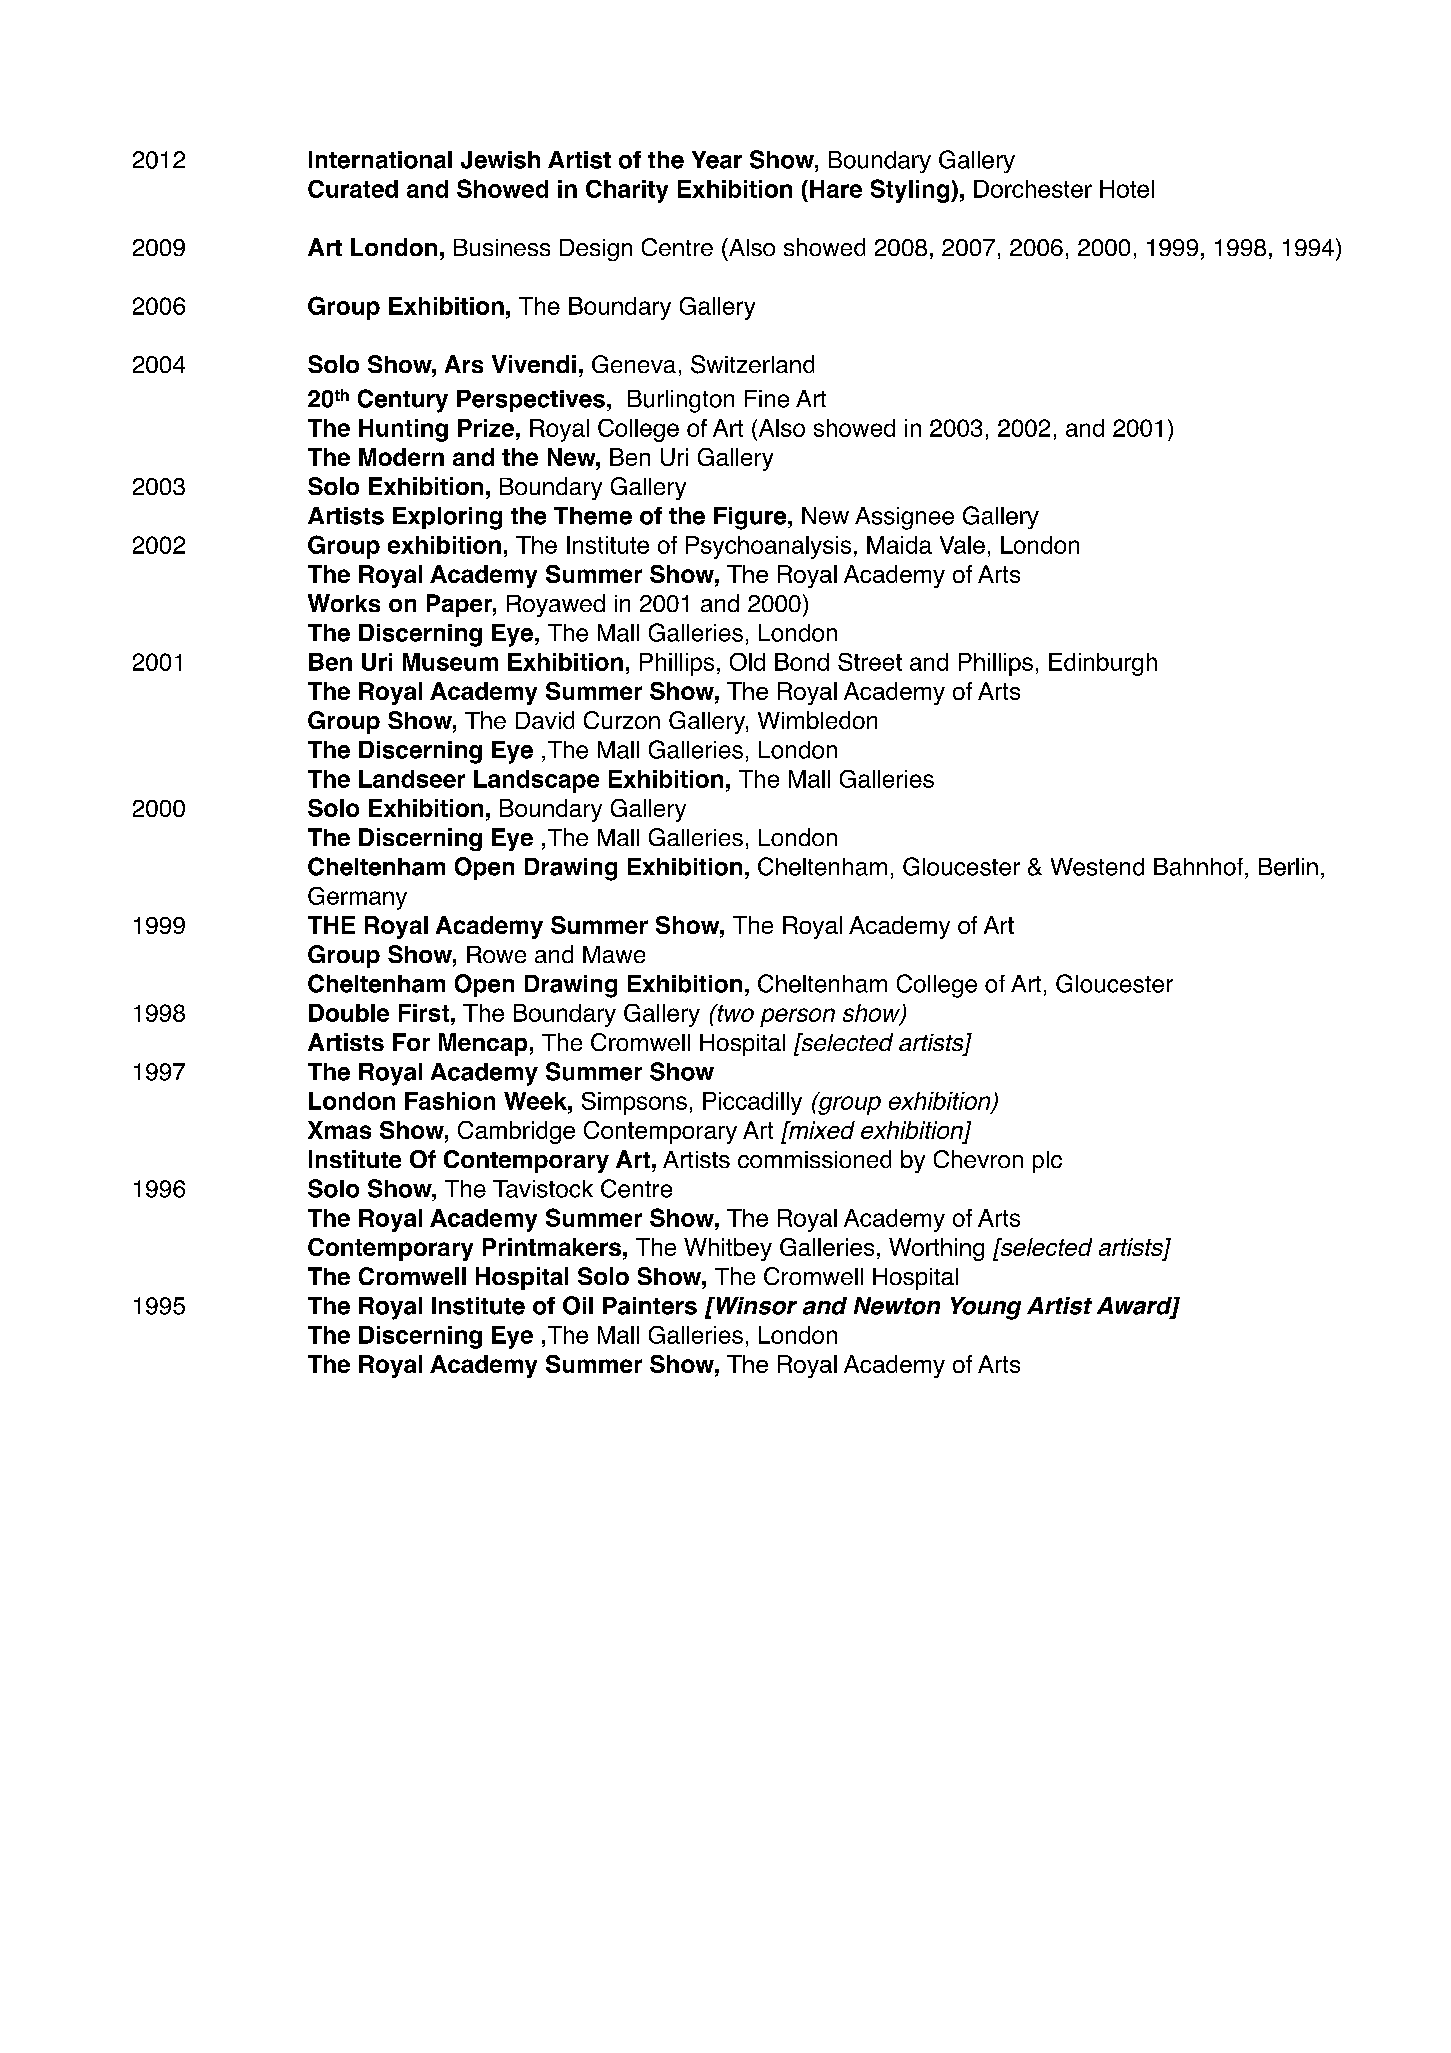 The image size is (1451, 2053). I want to click on Westend, so click(1097, 867).
